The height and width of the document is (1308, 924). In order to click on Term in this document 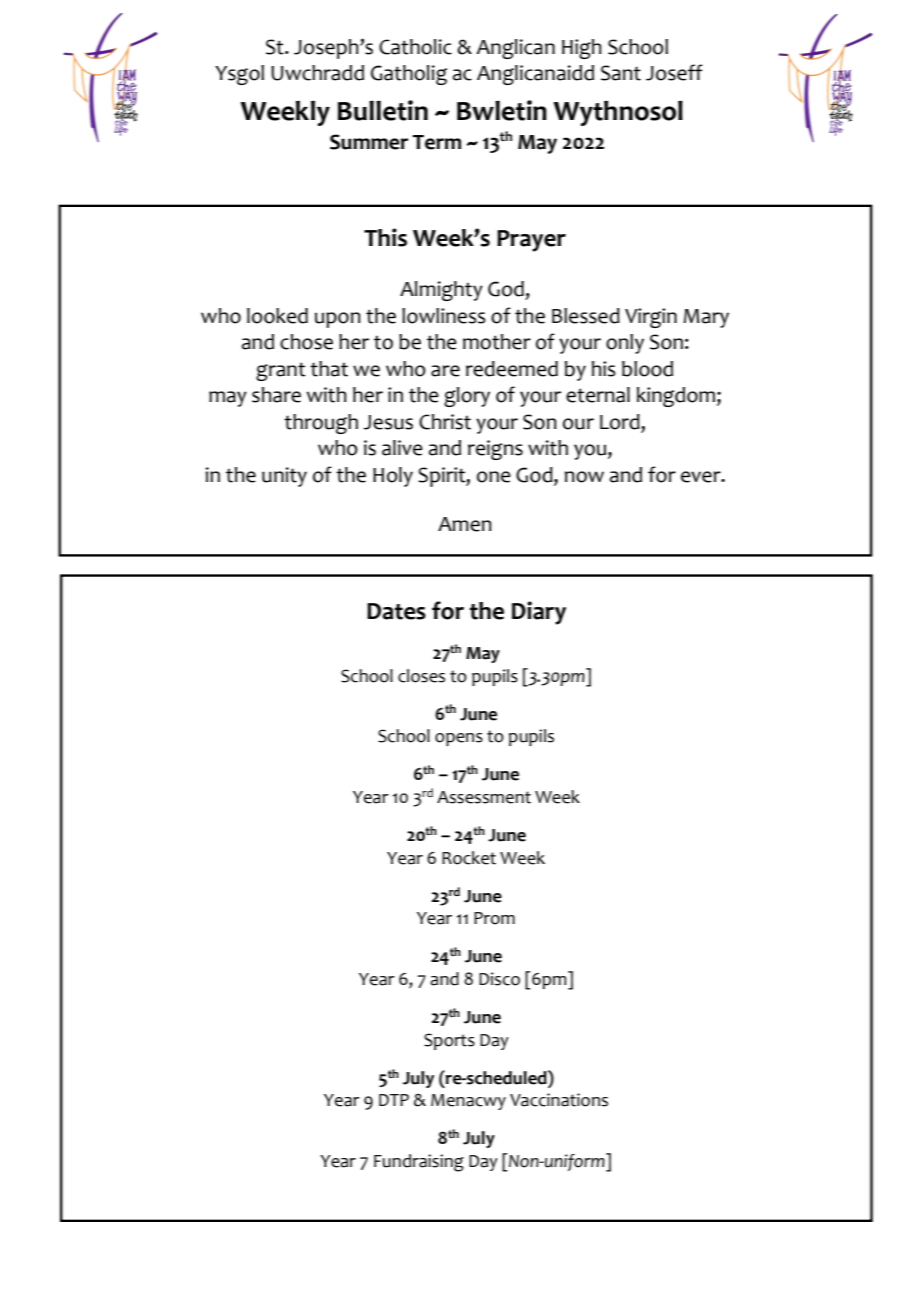, I will do `click(436, 142)`.
